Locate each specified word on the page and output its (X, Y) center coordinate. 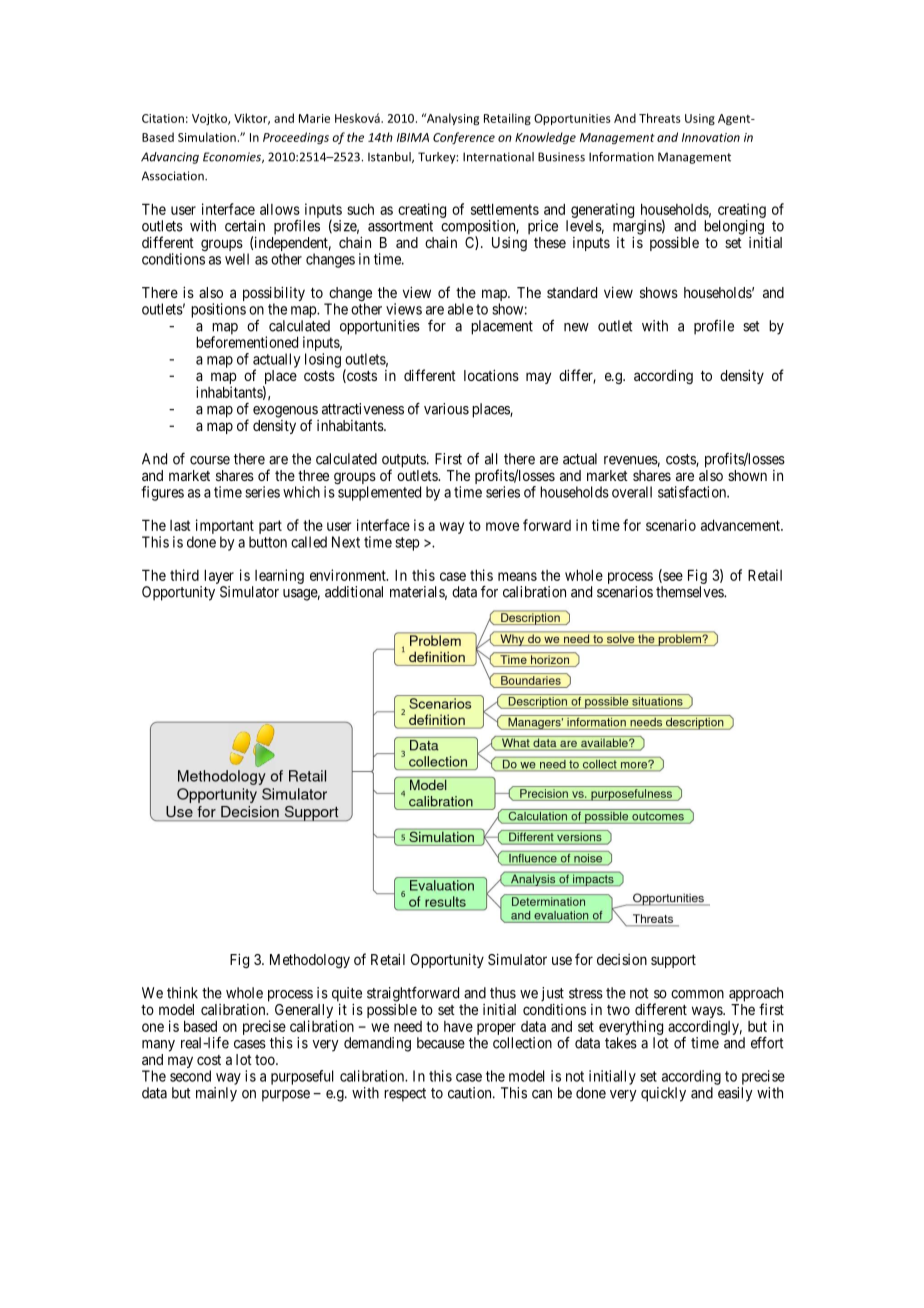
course (210, 460)
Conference (464, 138)
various (446, 409)
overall (632, 492)
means (517, 576)
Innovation (711, 137)
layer (219, 576)
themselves (690, 592)
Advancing (170, 158)
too (266, 1060)
